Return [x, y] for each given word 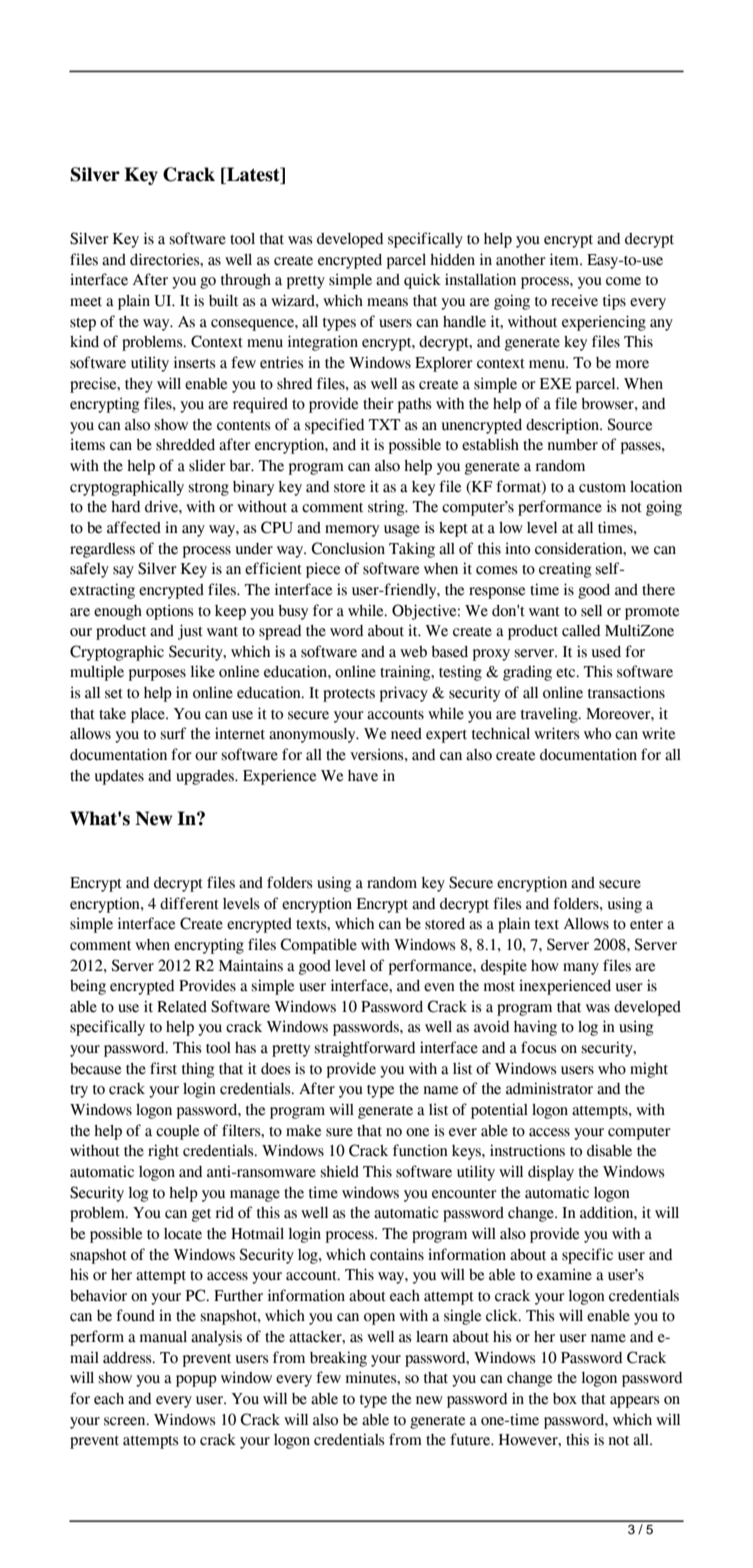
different [189, 903]
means [387, 302]
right [163, 1152]
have [363, 776]
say [123, 572]
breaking [338, 1359]
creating [565, 570]
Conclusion [348, 548]
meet [86, 302]
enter [646, 925]
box [565, 1399]
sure [339, 1132]
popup [196, 1381]
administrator [549, 1088]
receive [574, 300]
